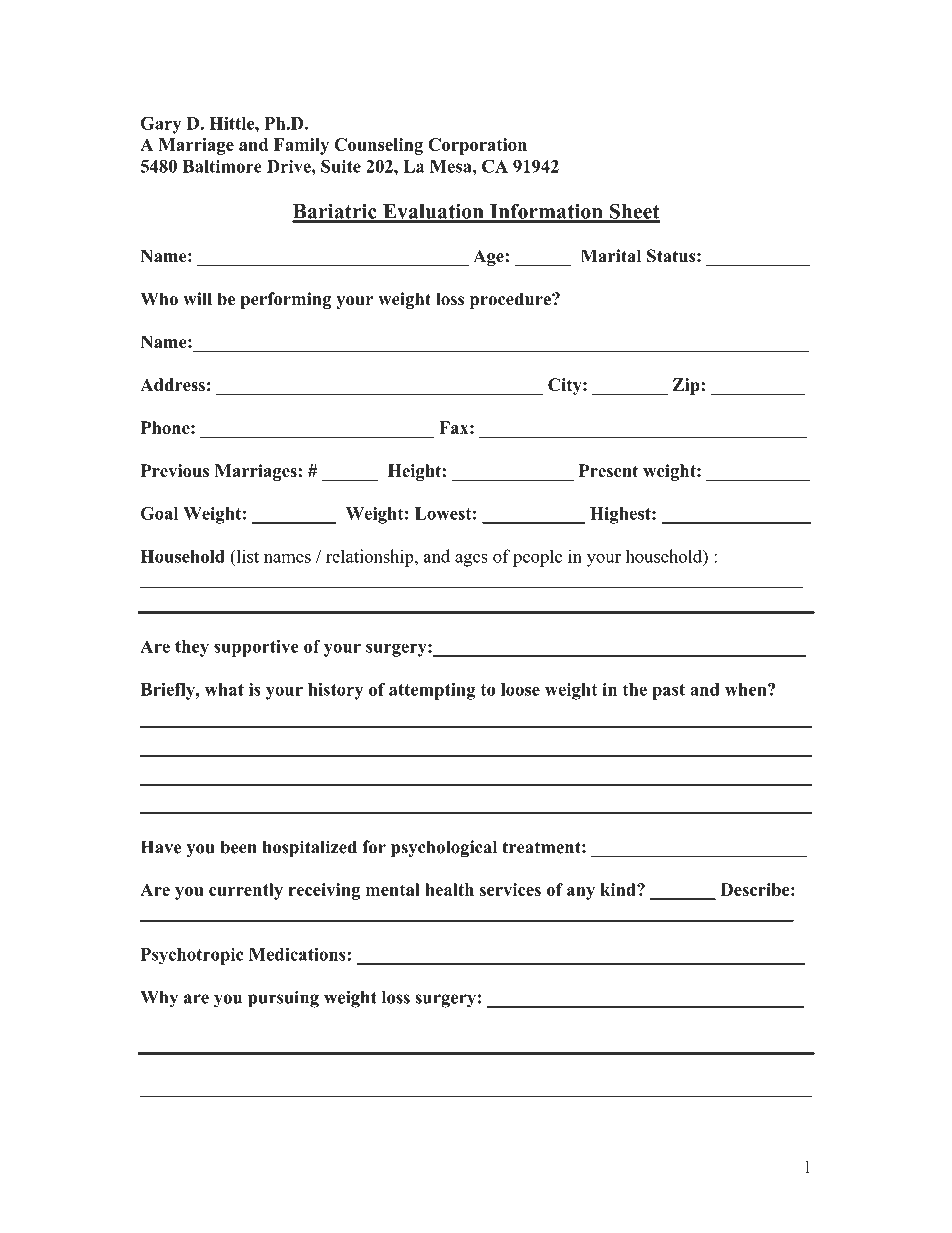 The height and width of the screenshot is (1233, 952). I want to click on past, so click(668, 692).
